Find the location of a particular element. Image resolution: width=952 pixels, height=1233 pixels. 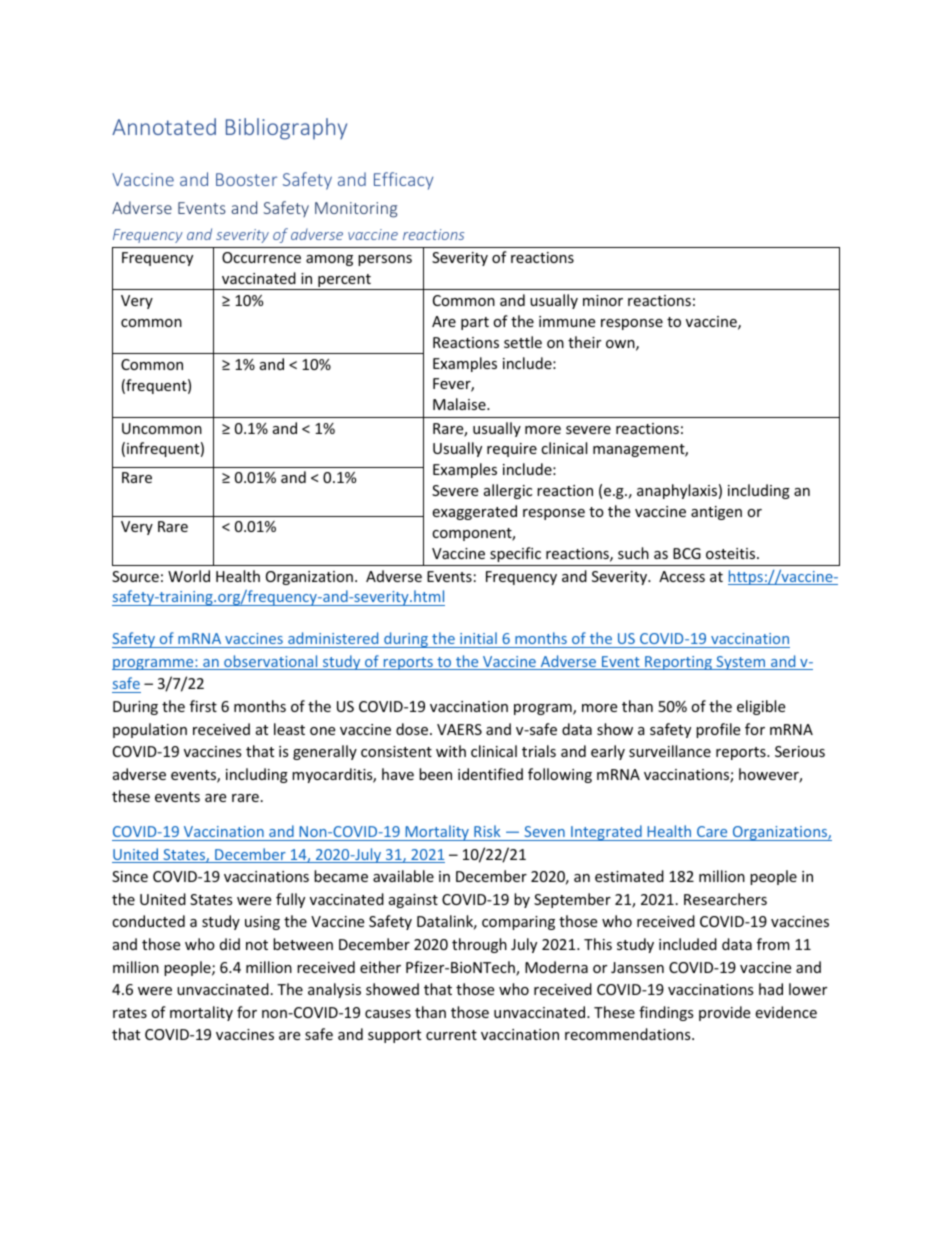

osteitis is located at coordinates (732, 553).
